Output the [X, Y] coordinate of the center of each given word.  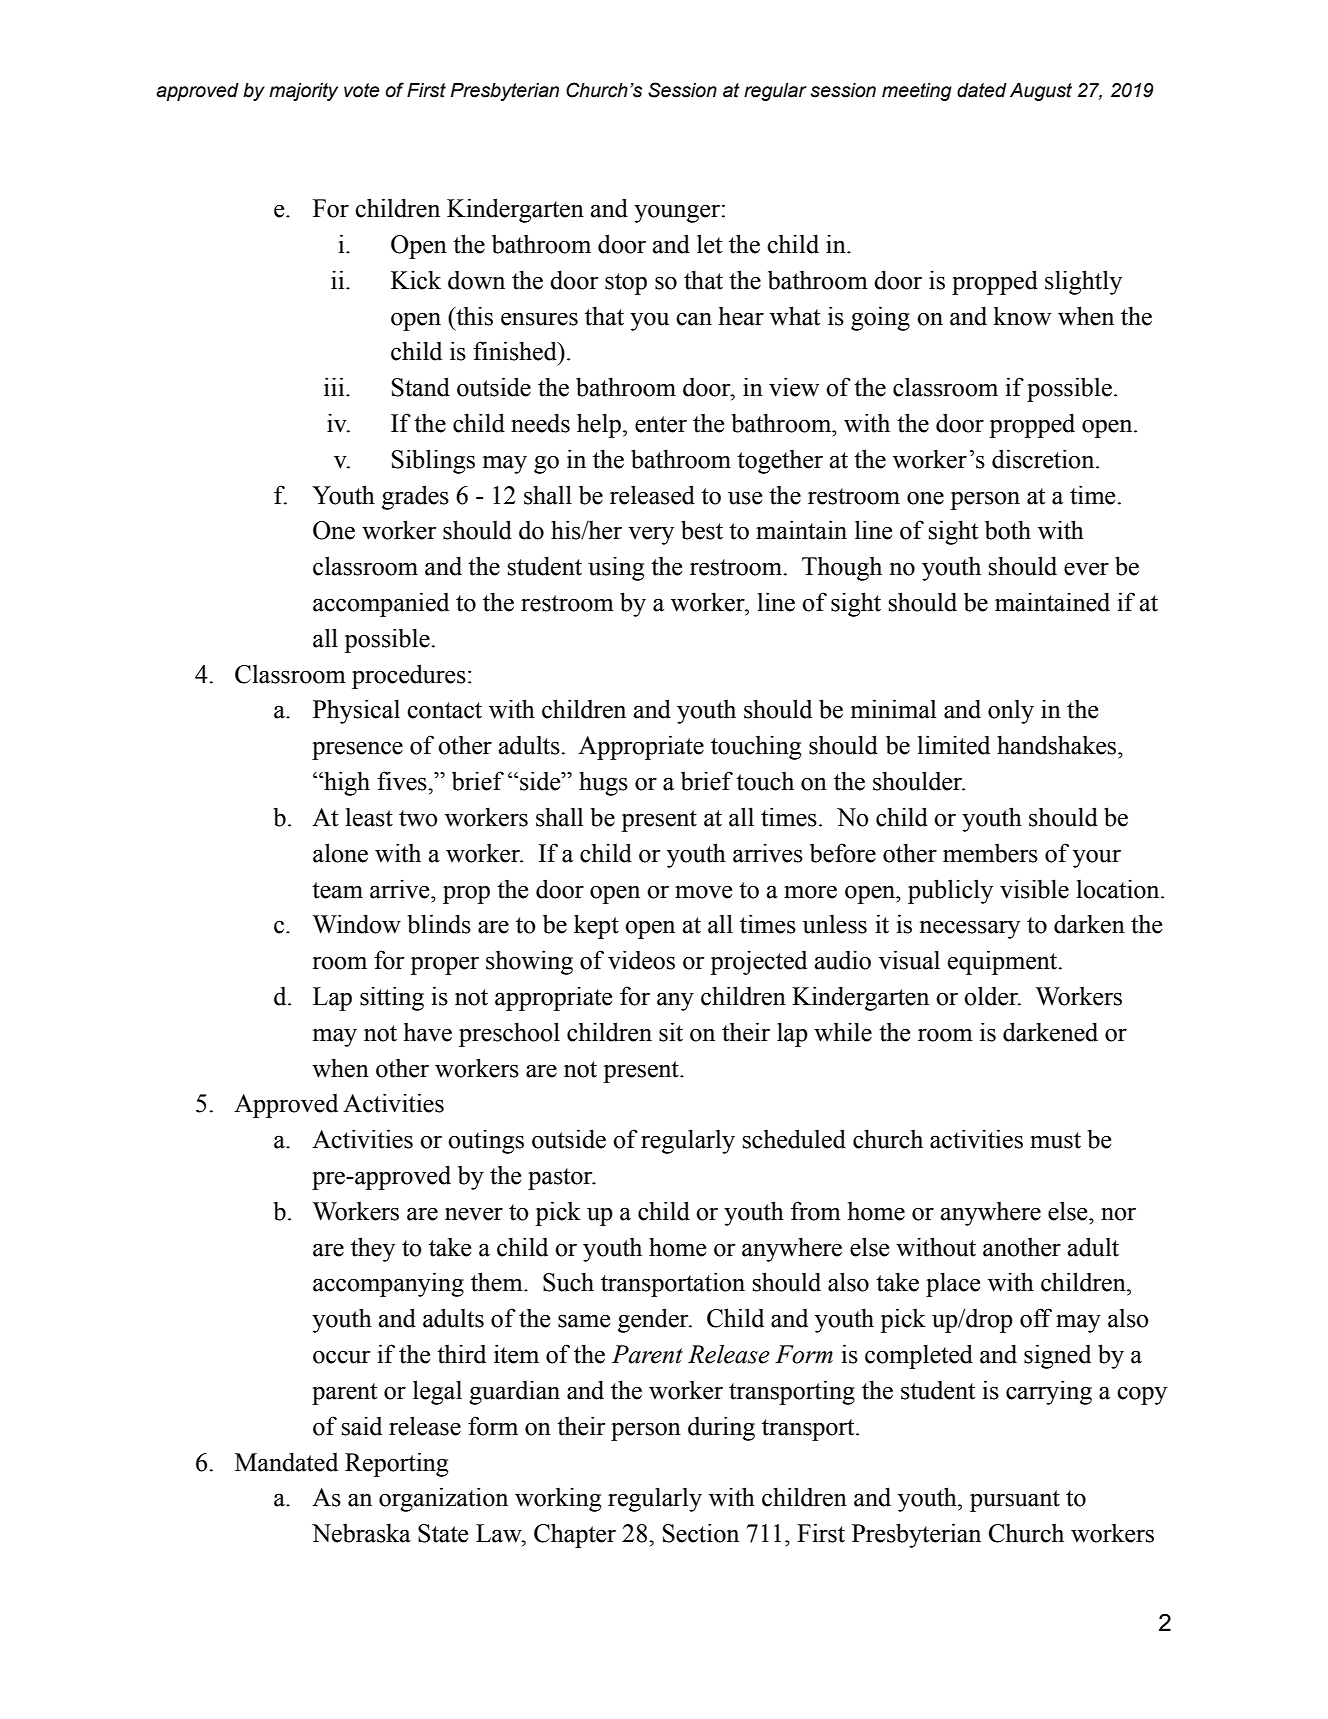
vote [361, 90]
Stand [421, 387]
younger [677, 213]
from [816, 1211]
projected [758, 962]
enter [661, 424]
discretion [1044, 459]
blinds [439, 924]
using [616, 568]
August [1041, 92]
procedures [409, 676]
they [373, 1249]
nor [1118, 1214]
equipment [1004, 962]
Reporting [396, 1464]
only [1011, 712]
